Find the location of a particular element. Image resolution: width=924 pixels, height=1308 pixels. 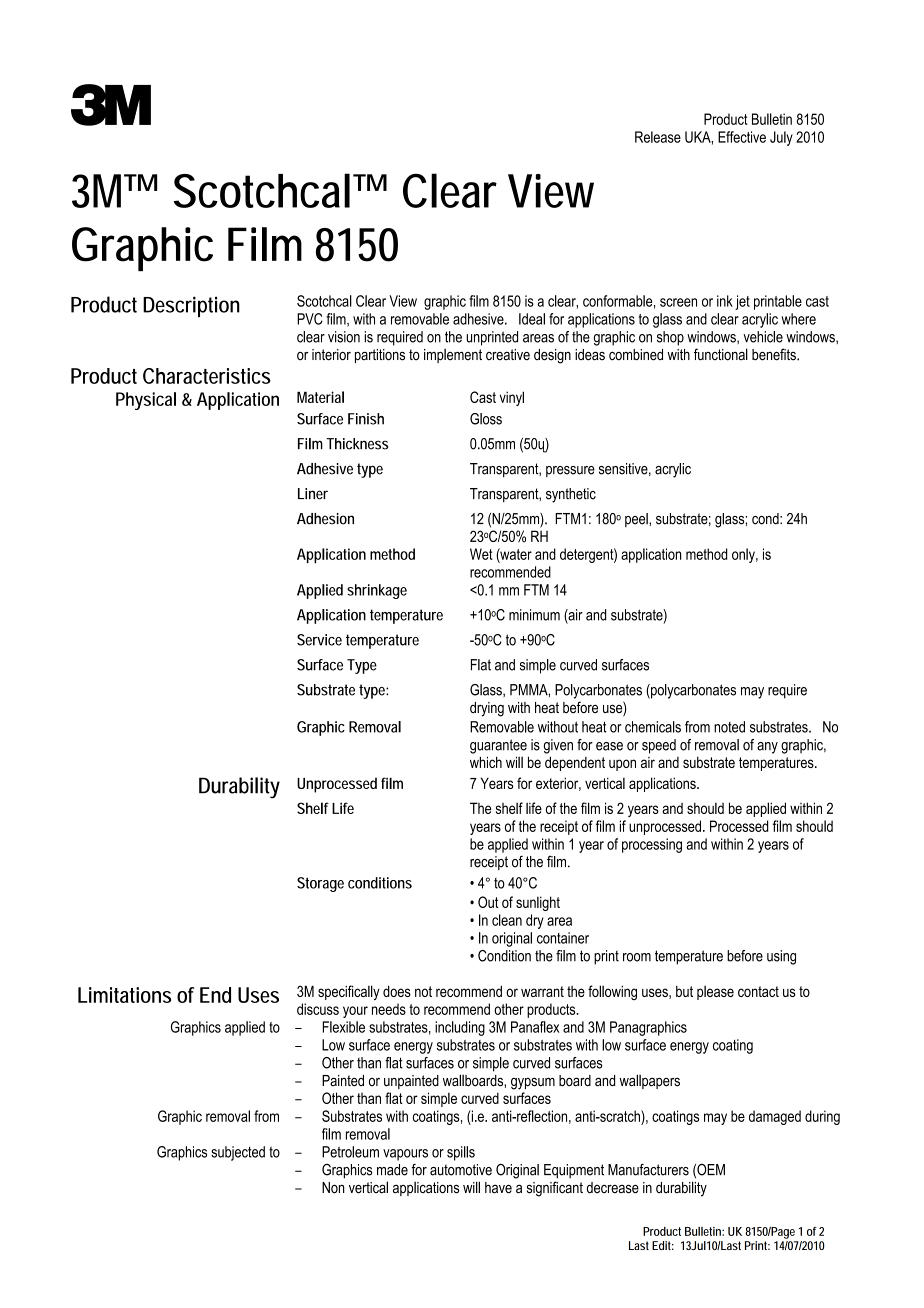

have is located at coordinates (498, 1188).
